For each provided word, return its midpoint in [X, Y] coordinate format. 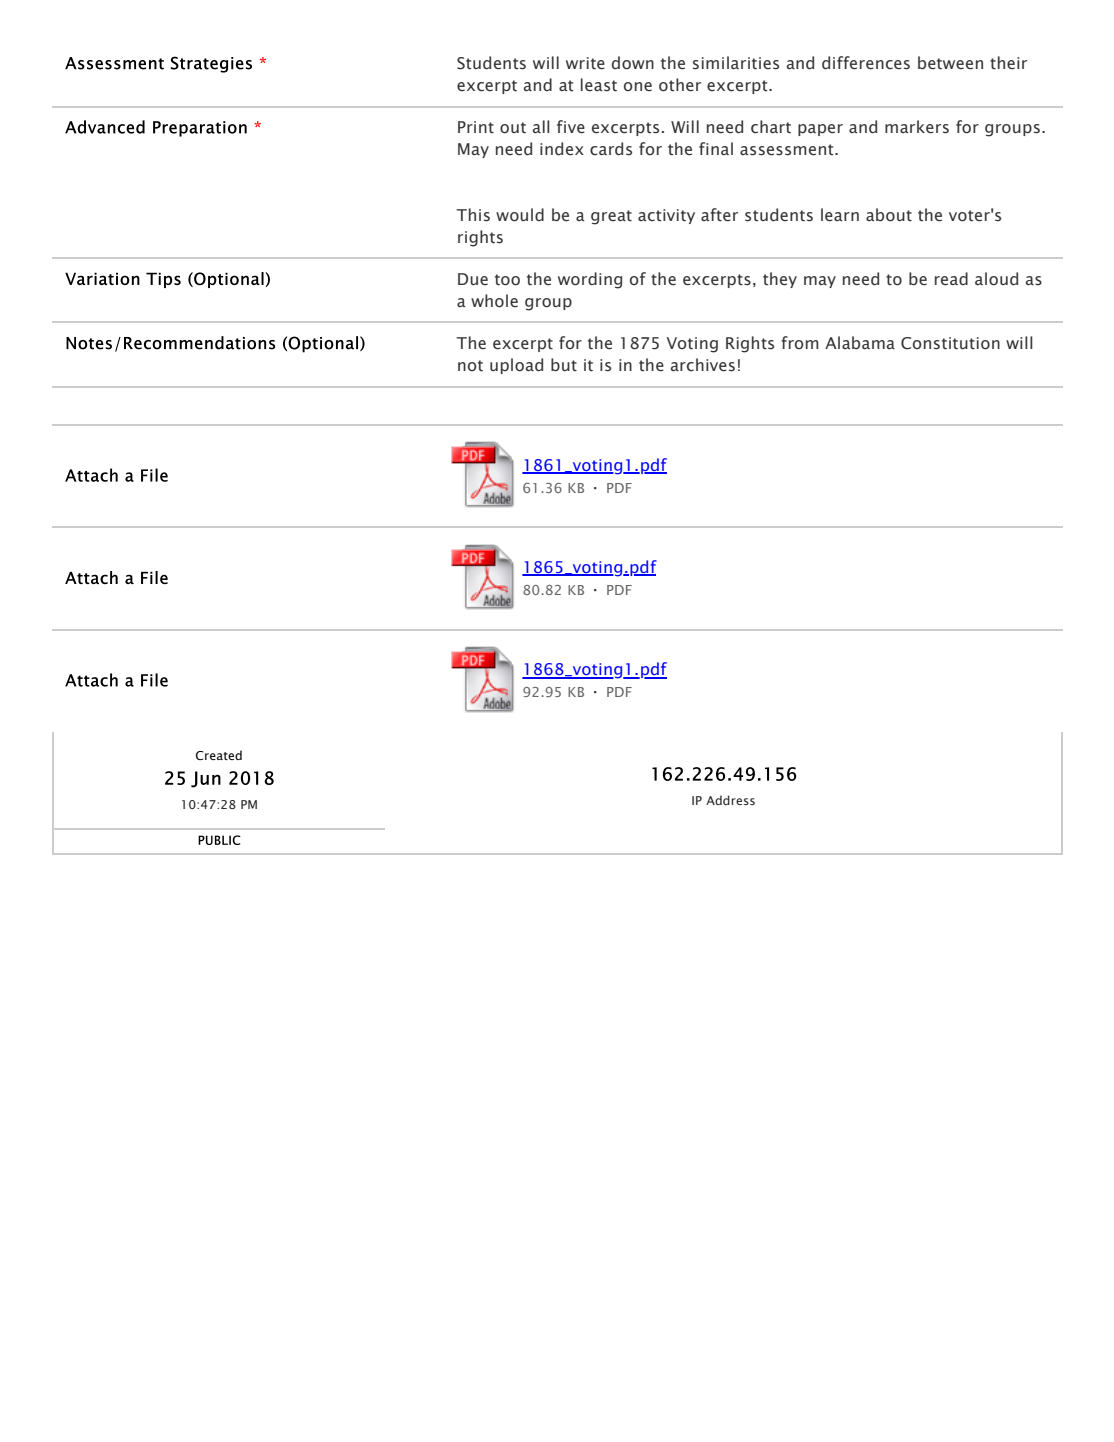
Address [730, 800]
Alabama [860, 343]
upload [516, 366]
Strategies [211, 64]
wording [590, 280]
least [599, 85]
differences [866, 63]
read [951, 279]
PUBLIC [219, 840]
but [564, 364]
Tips [163, 280]
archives [703, 365]
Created [219, 755]
